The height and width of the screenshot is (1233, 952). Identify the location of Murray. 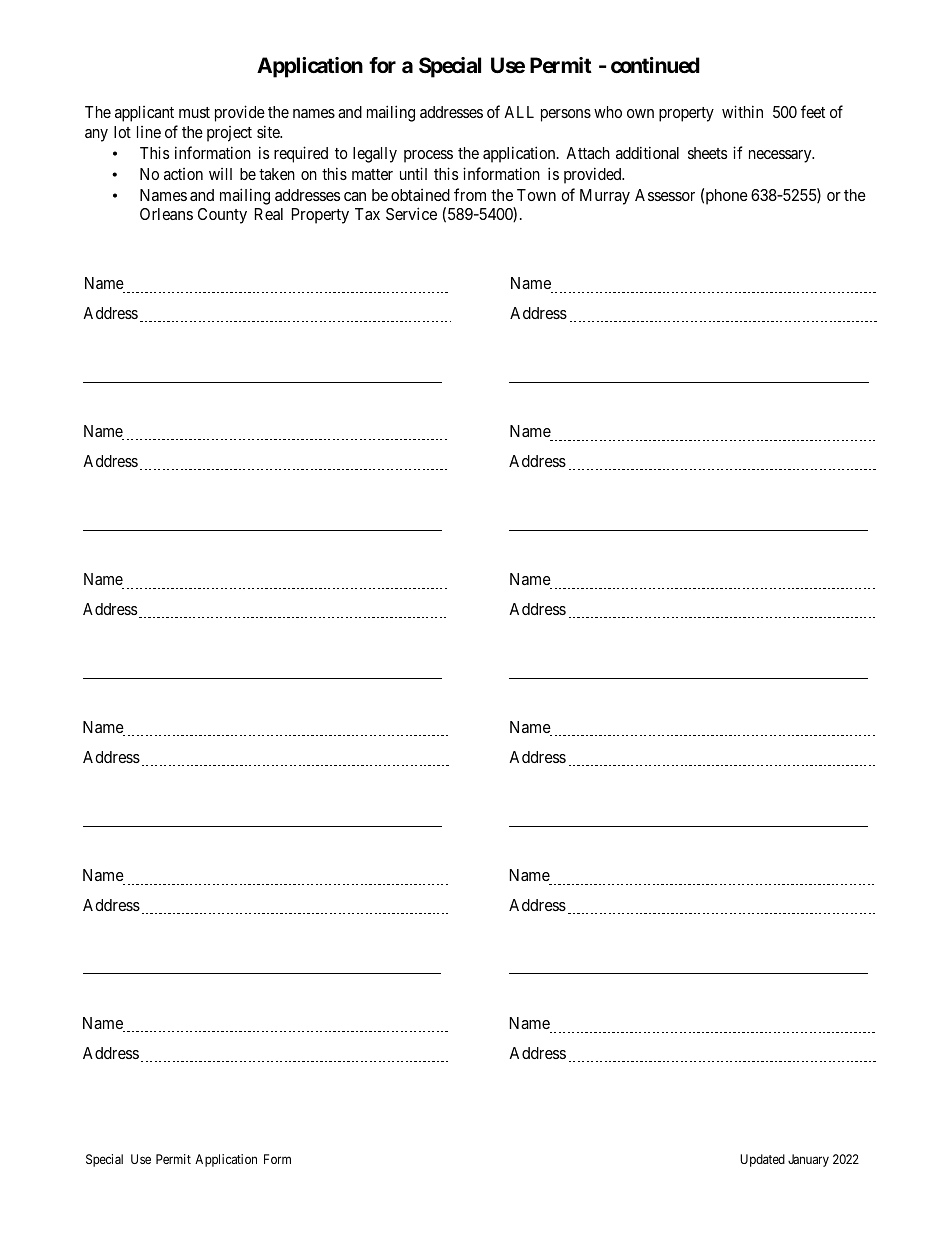
(605, 197).
